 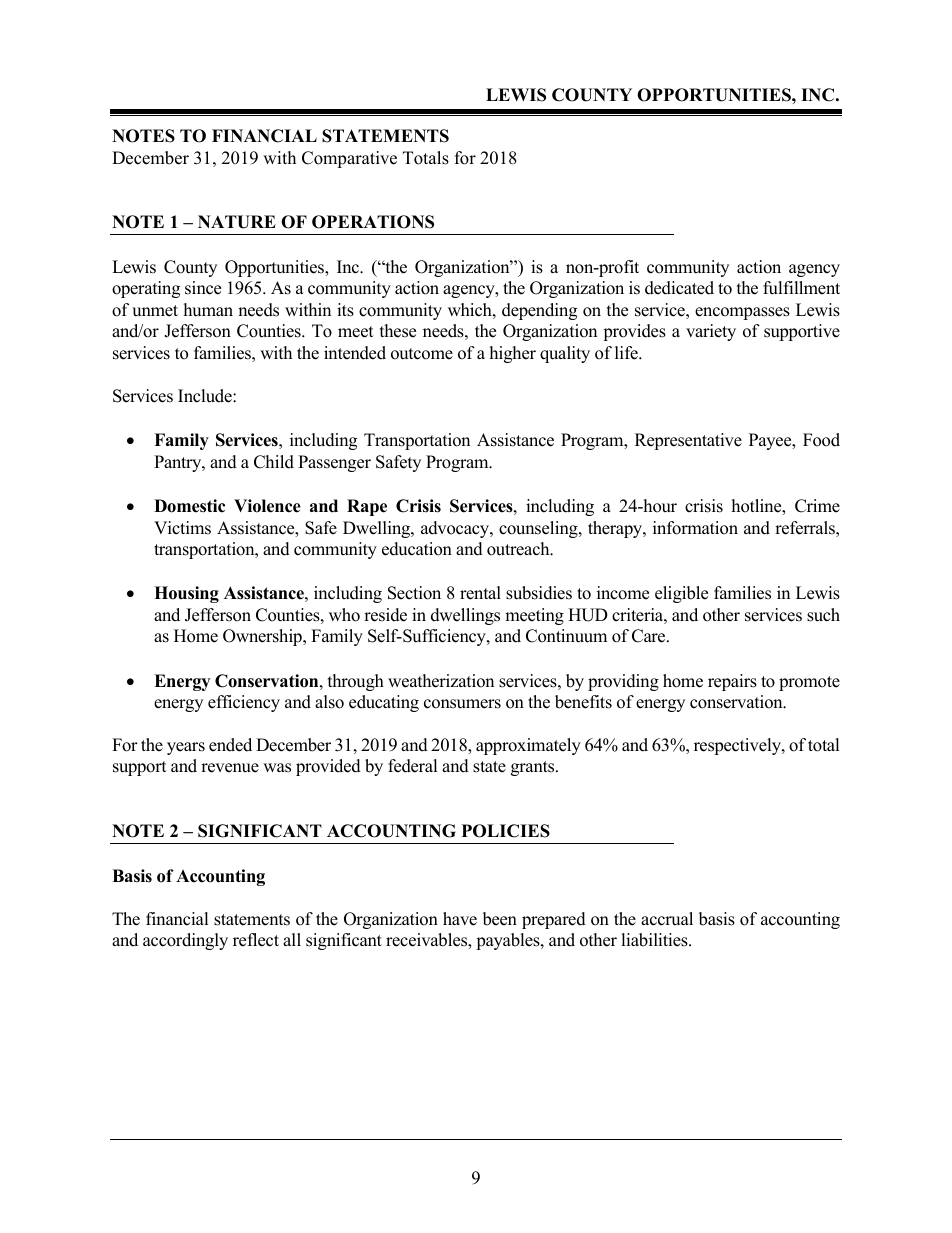 What do you see at coordinates (681, 594) in the screenshot?
I see `eligible` at bounding box center [681, 594].
